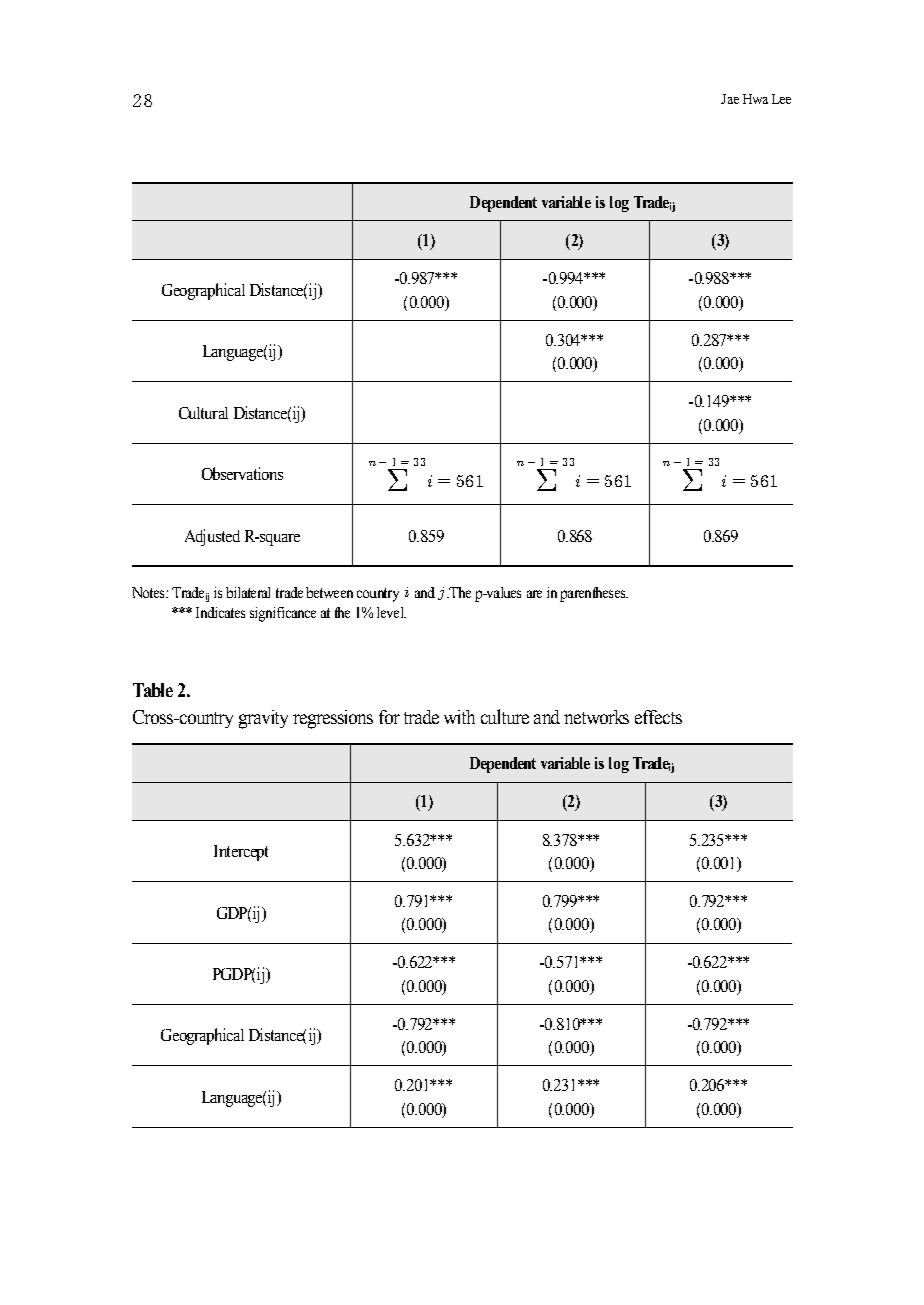 This screenshot has width=924, height=1305. What do you see at coordinates (459, 717) in the screenshot?
I see `with` at bounding box center [459, 717].
